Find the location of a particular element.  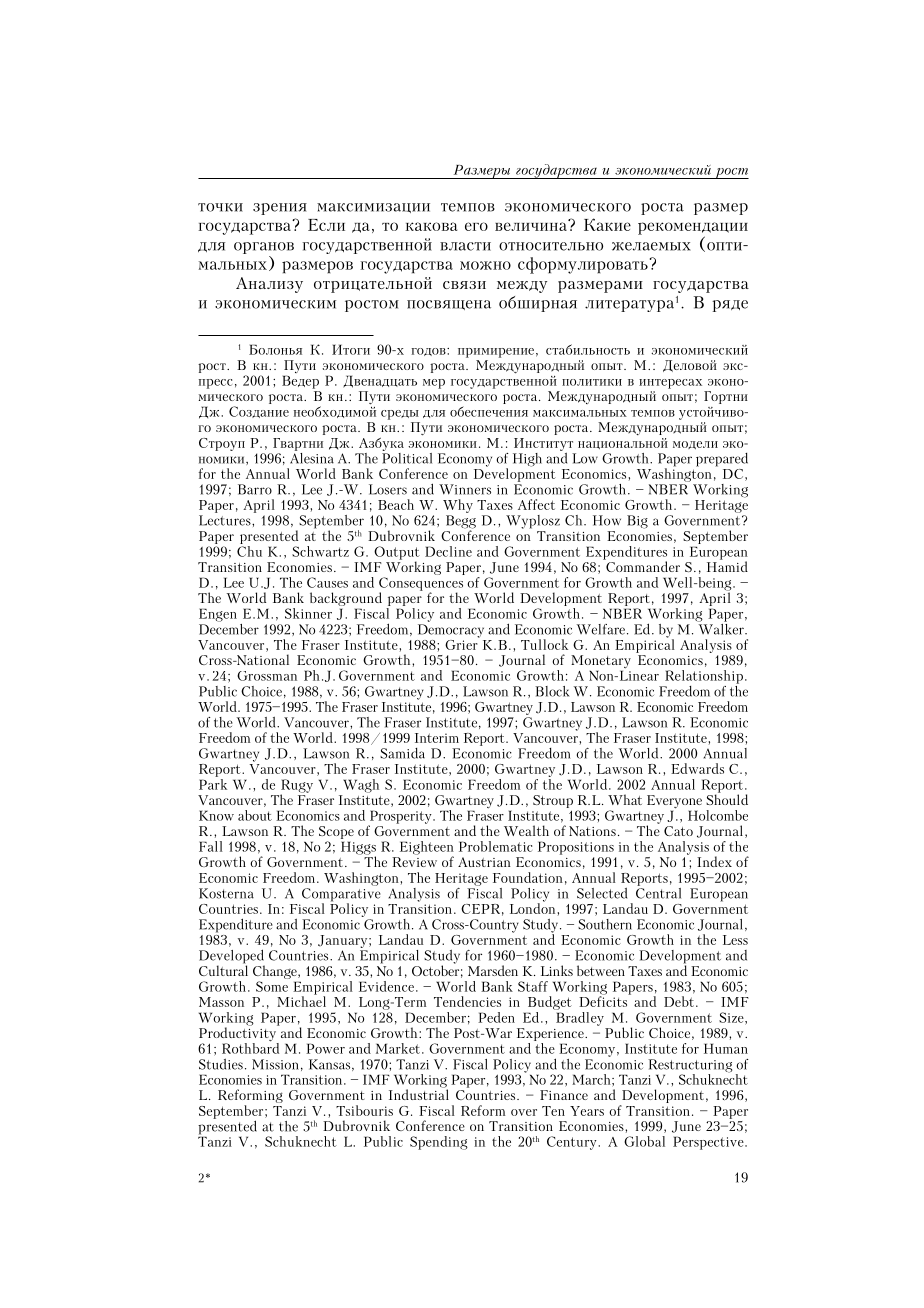

Grossman is located at coordinates (267, 676).
